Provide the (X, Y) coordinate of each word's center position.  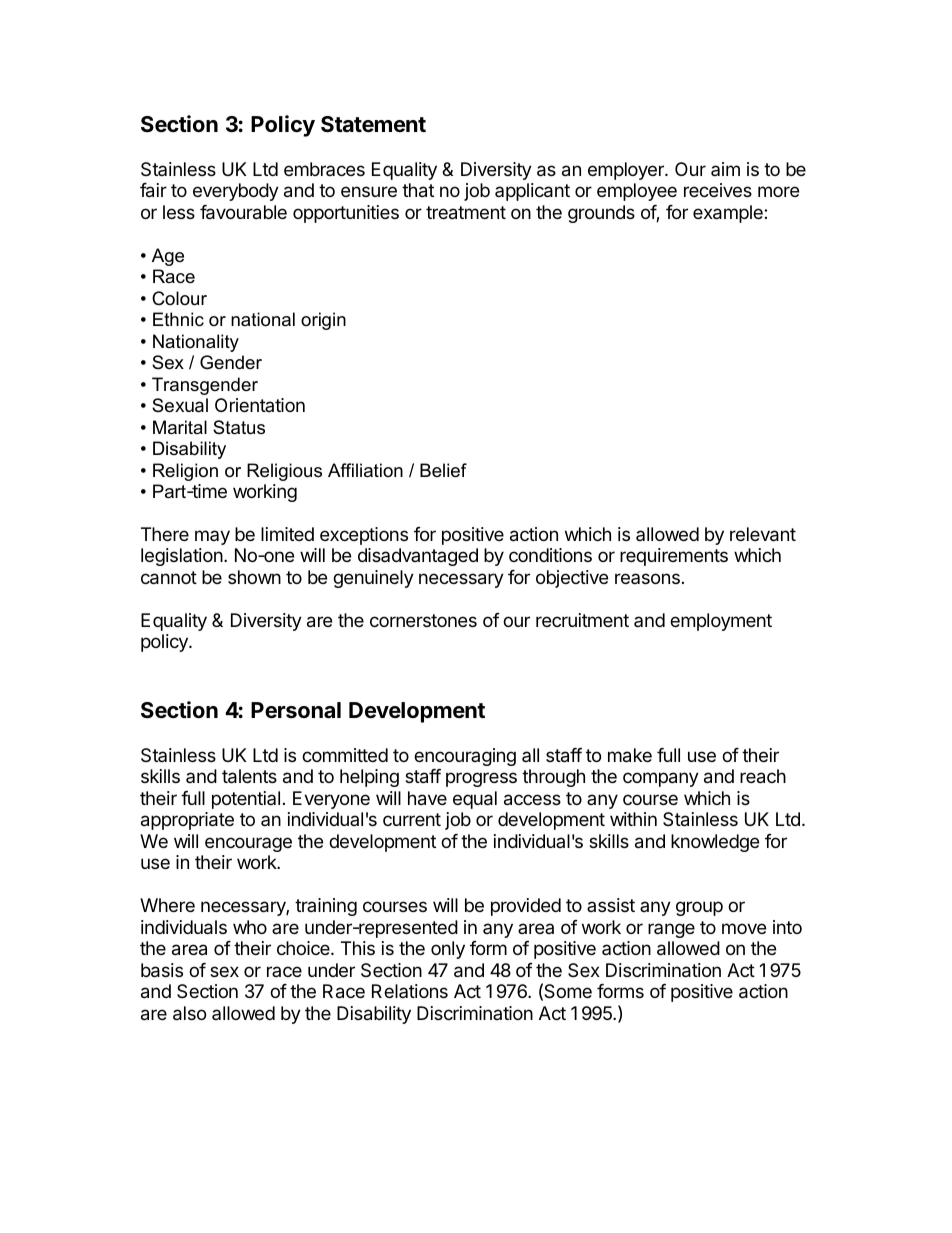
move (744, 928)
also (189, 1013)
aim (725, 169)
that (418, 190)
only (448, 950)
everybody (236, 192)
